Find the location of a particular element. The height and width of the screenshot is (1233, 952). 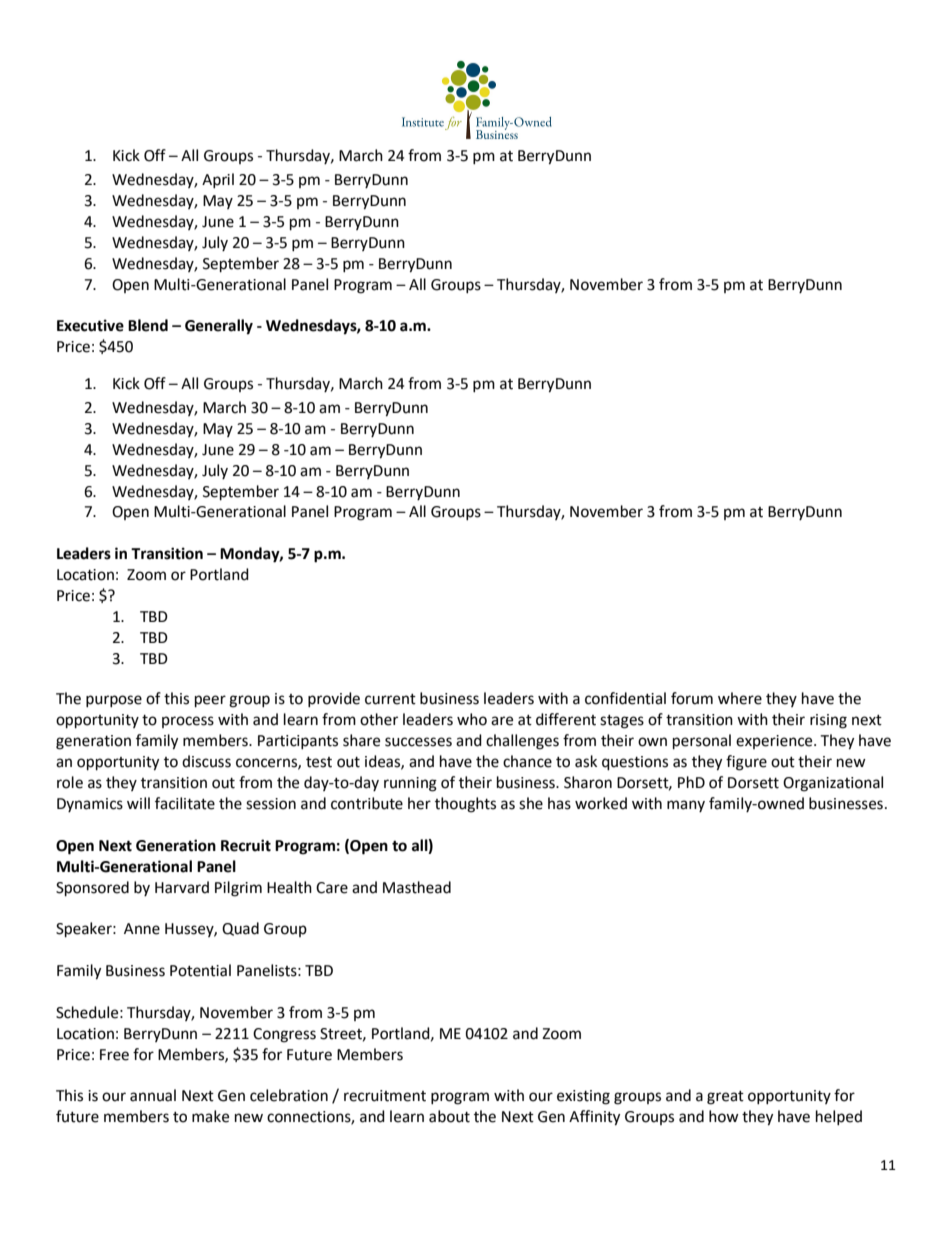

purpose is located at coordinates (114, 701).
